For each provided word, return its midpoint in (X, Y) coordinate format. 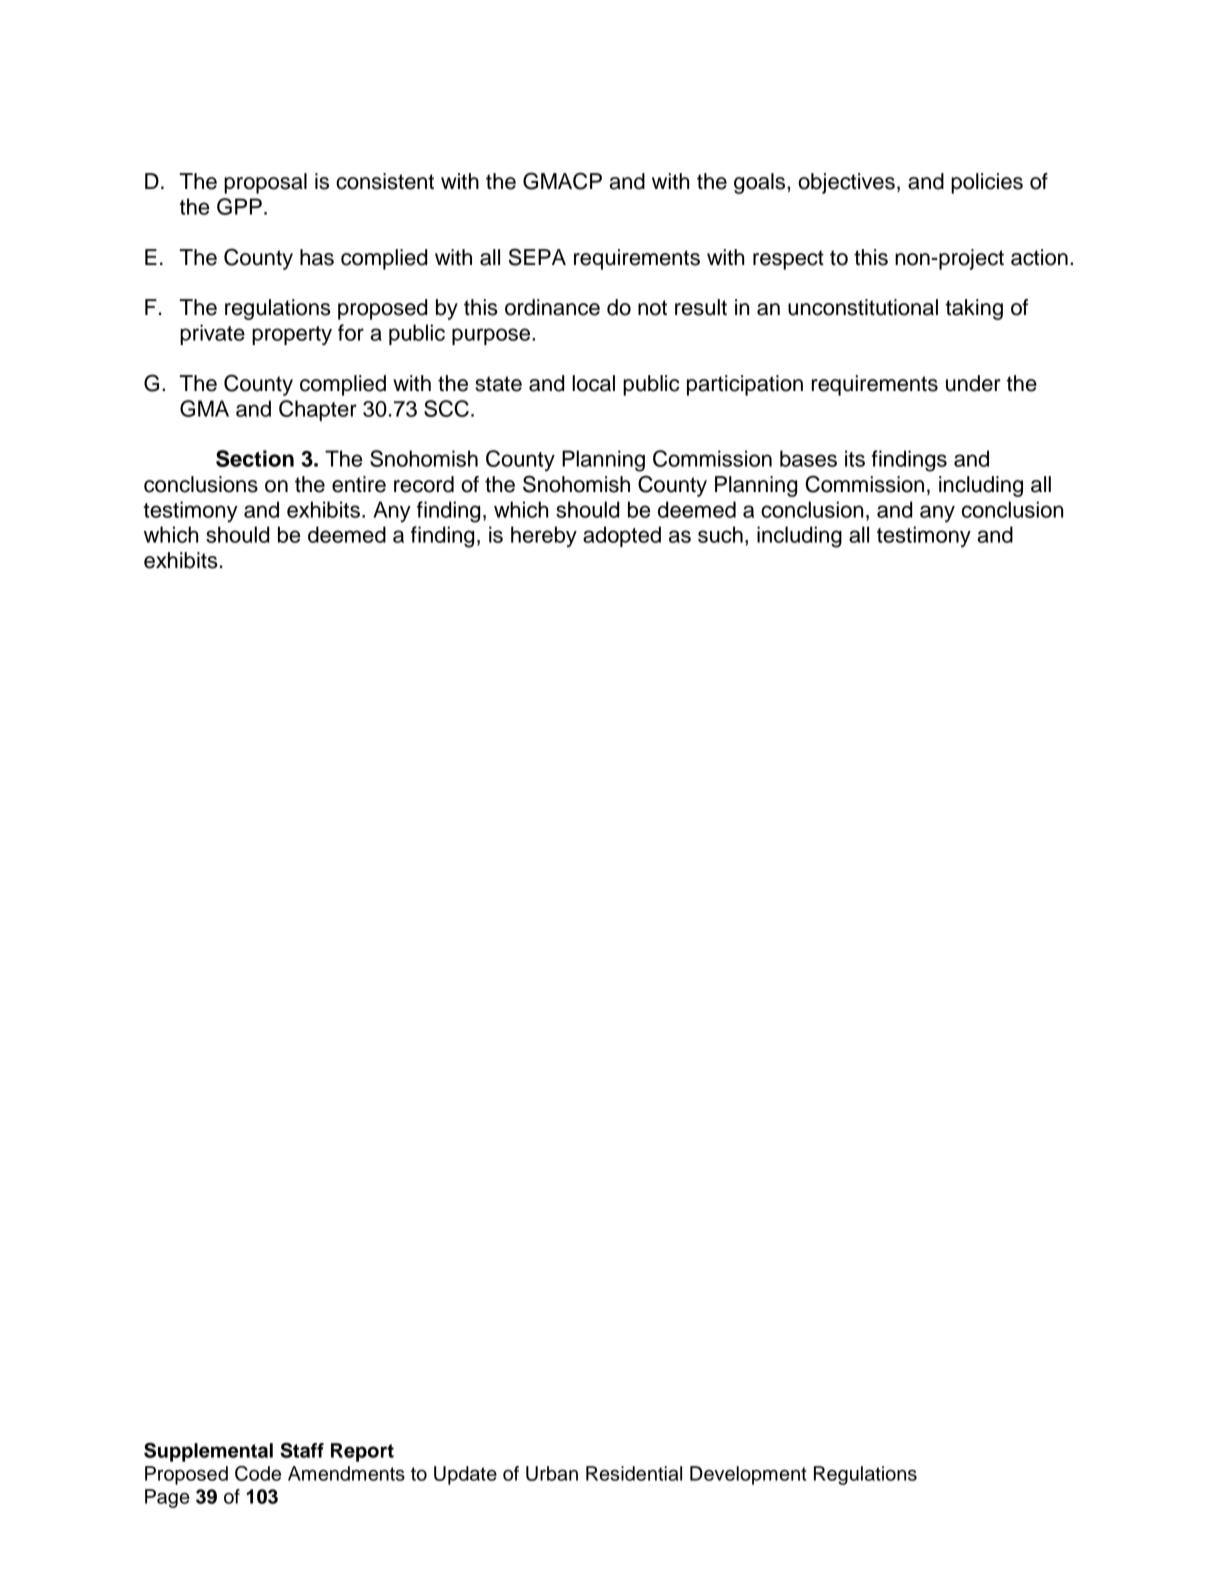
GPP (239, 206)
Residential (634, 1473)
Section (255, 458)
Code (258, 1473)
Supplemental (208, 1452)
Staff (302, 1450)
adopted (622, 536)
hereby (544, 536)
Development (748, 1475)
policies (987, 183)
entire (359, 484)
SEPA (537, 257)
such (720, 534)
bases (808, 458)
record (424, 484)
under (973, 383)
